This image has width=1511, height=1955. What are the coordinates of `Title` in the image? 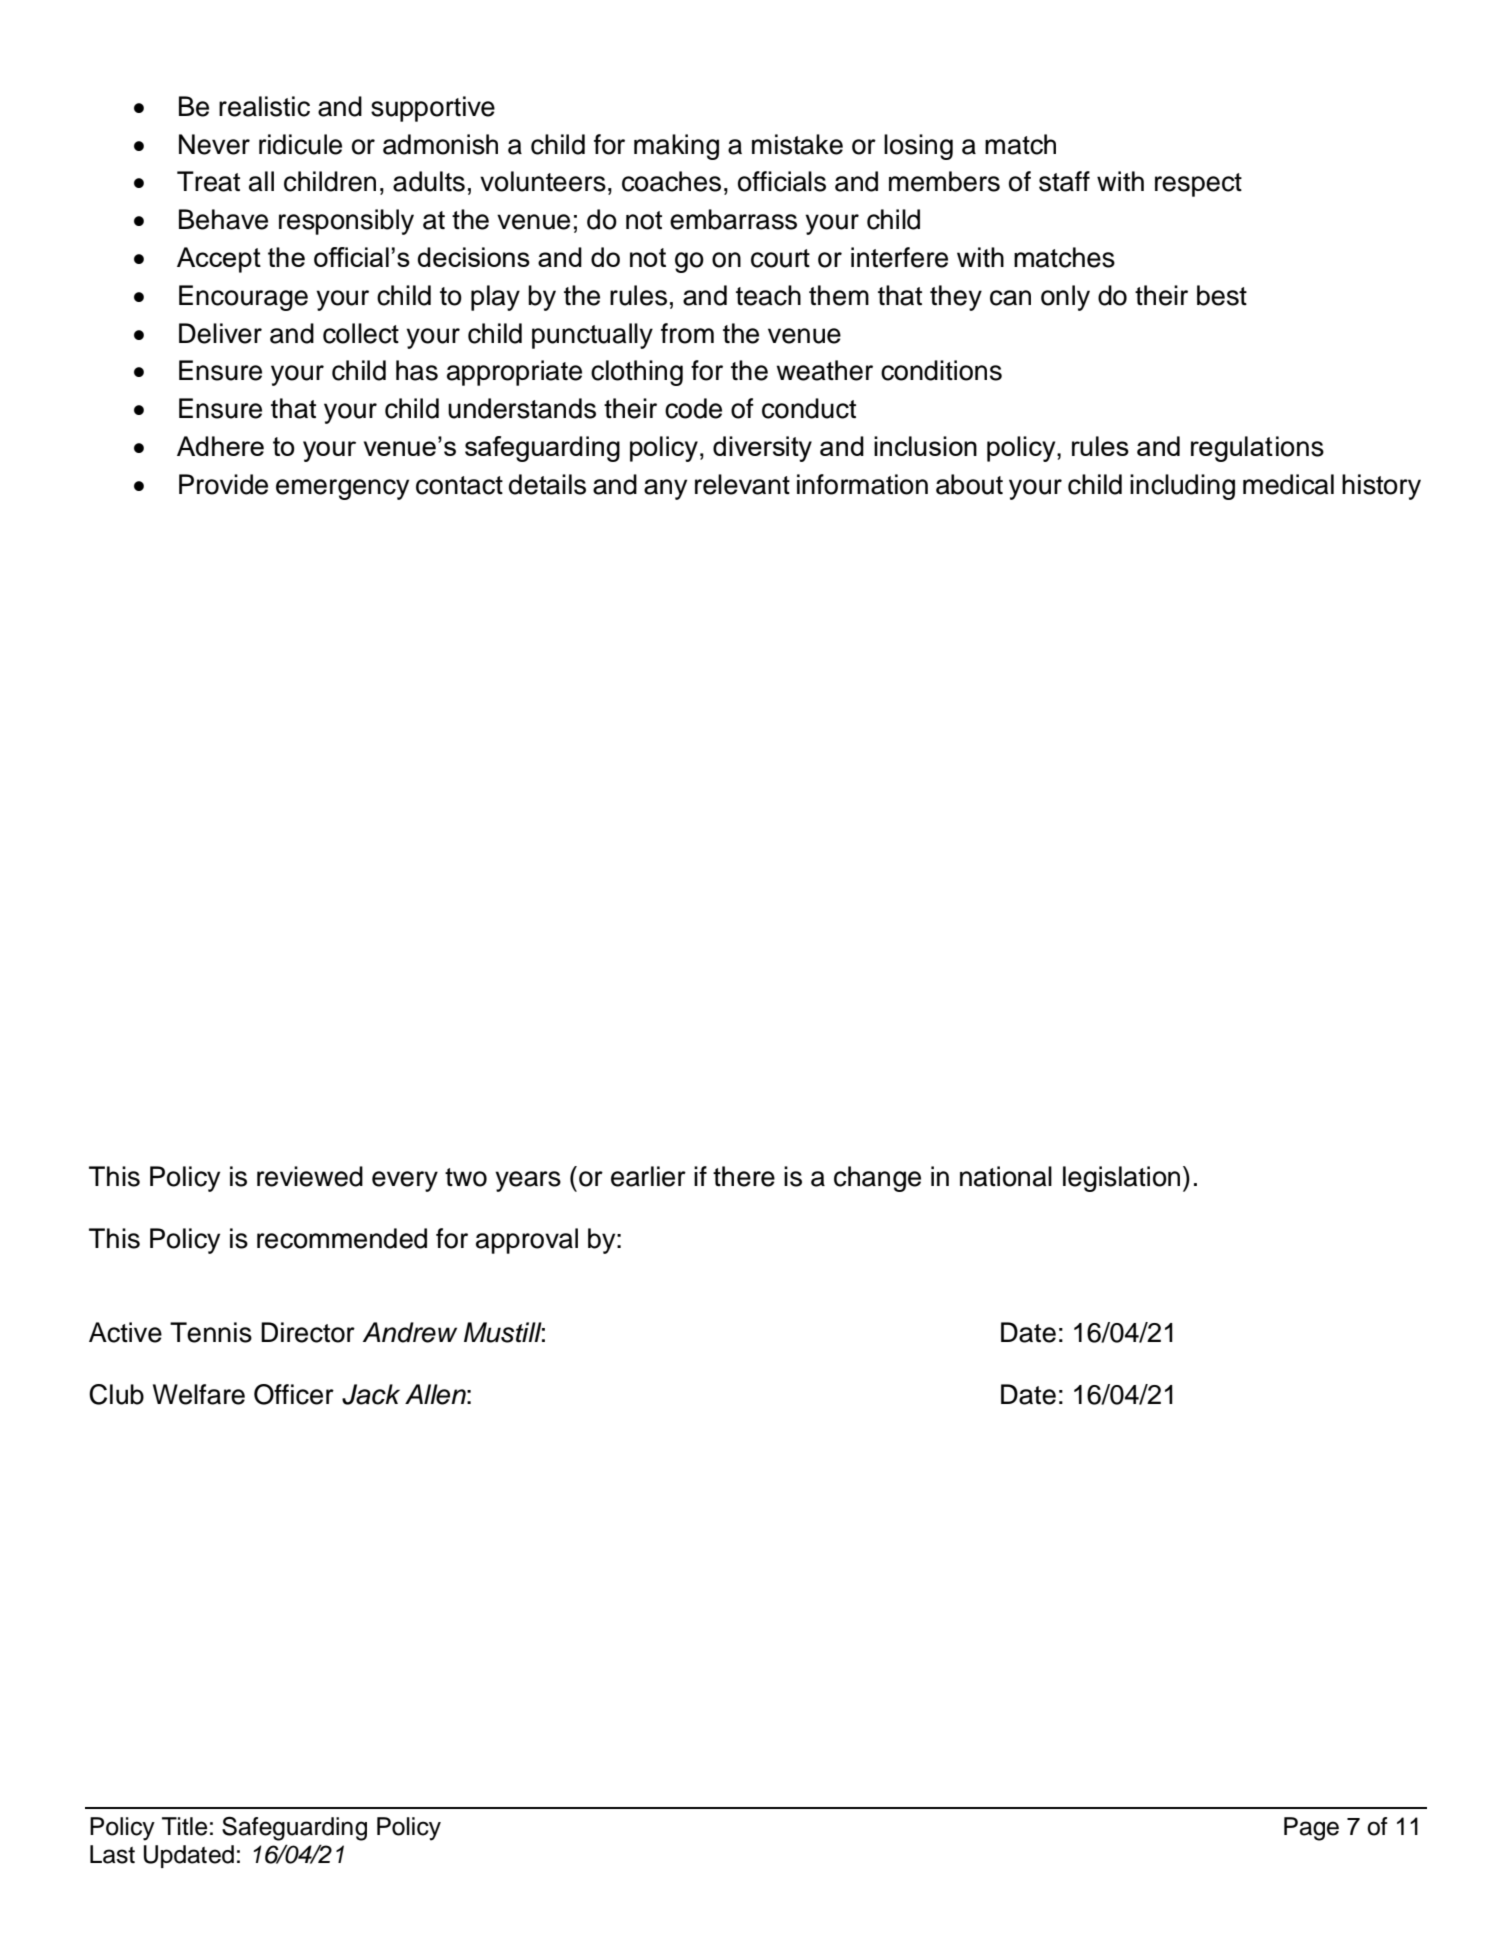 It's located at (184, 1826).
